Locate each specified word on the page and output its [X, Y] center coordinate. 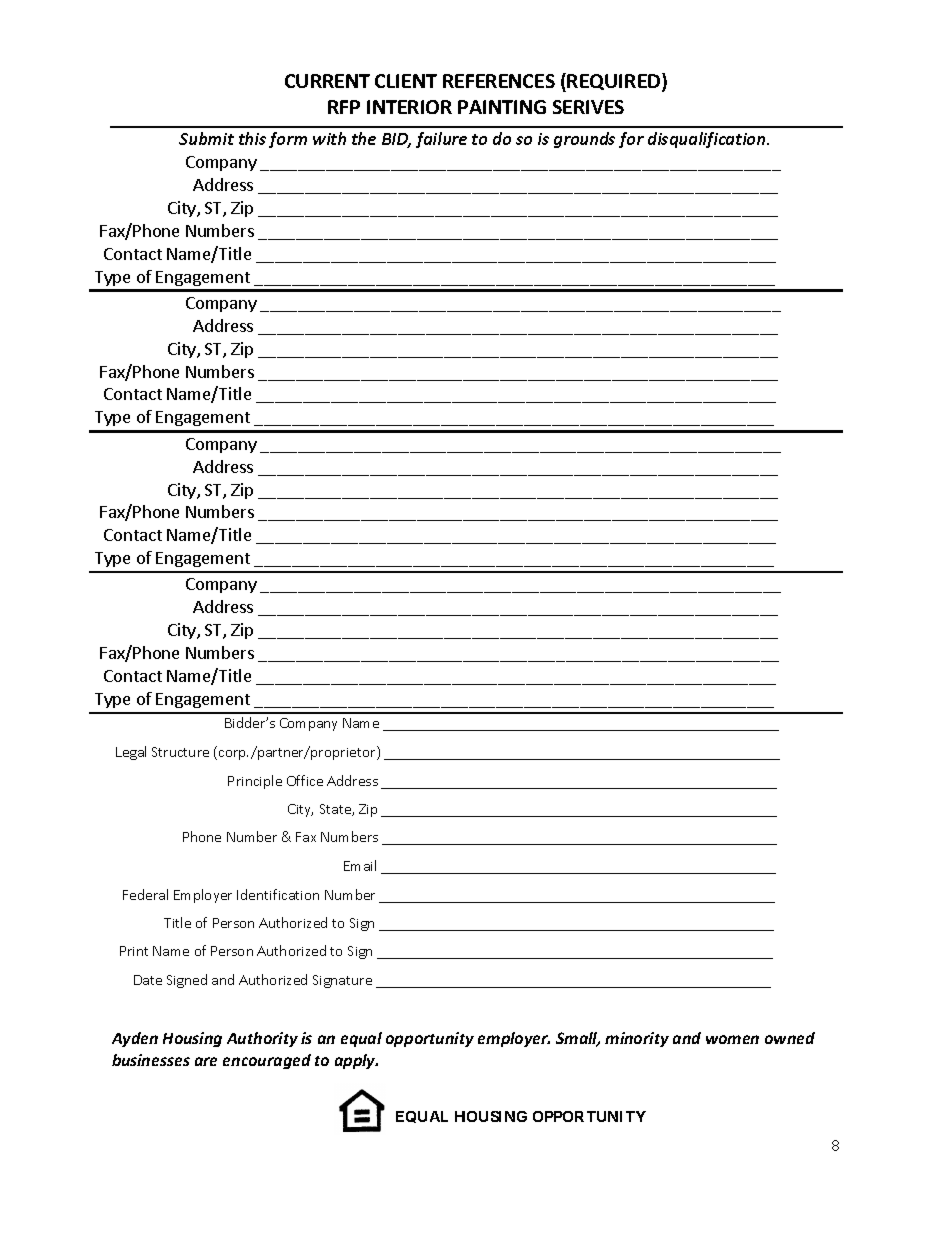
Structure [180, 752]
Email [360, 865]
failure [441, 140]
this [252, 138]
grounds [584, 140]
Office [305, 780]
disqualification [708, 140]
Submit [206, 138]
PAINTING [502, 107]
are [206, 1061]
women [732, 1039]
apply [356, 1061]
